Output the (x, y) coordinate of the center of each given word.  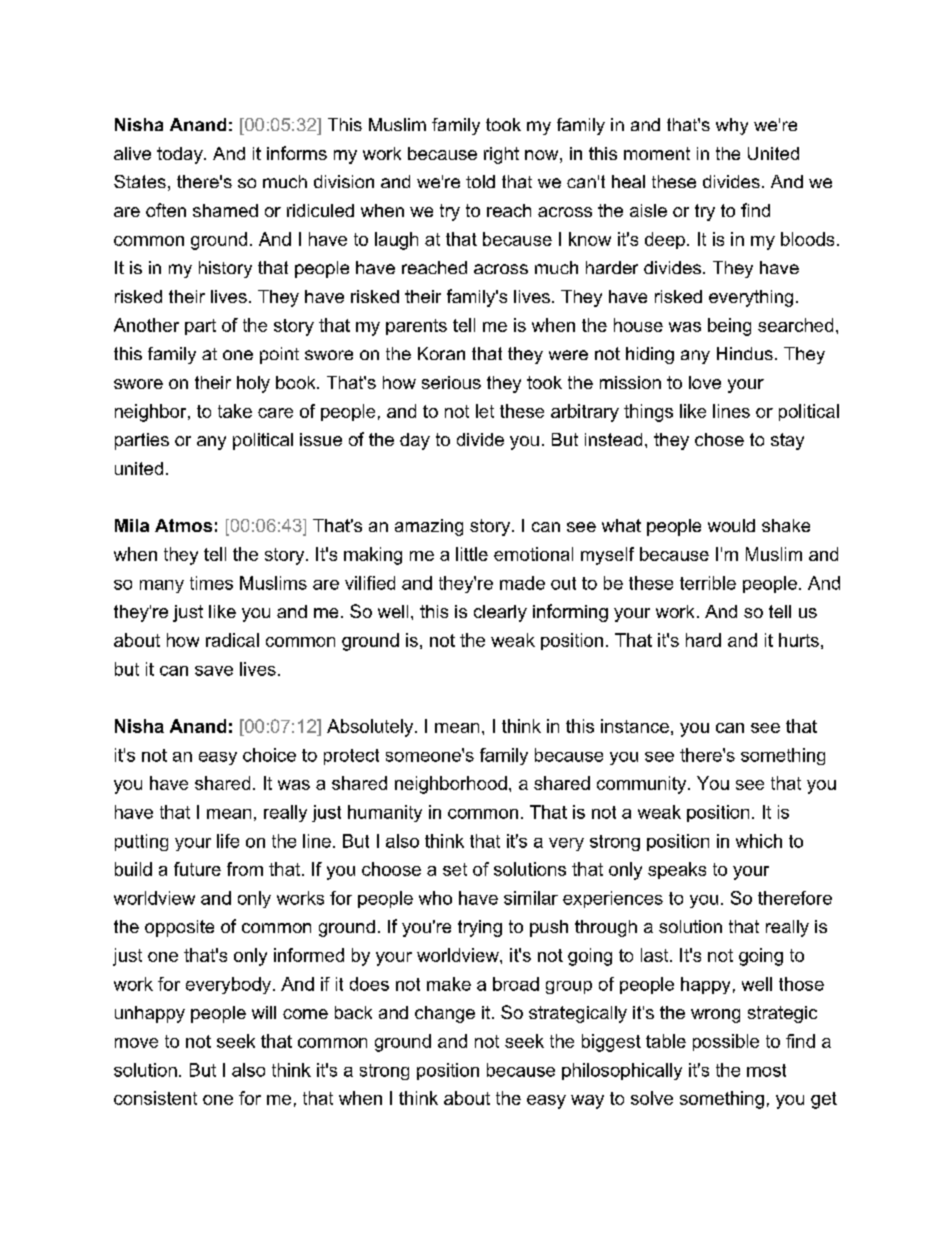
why (732, 126)
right (501, 155)
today (181, 155)
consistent (155, 1098)
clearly (500, 613)
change (445, 1014)
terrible (708, 583)
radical (232, 640)
